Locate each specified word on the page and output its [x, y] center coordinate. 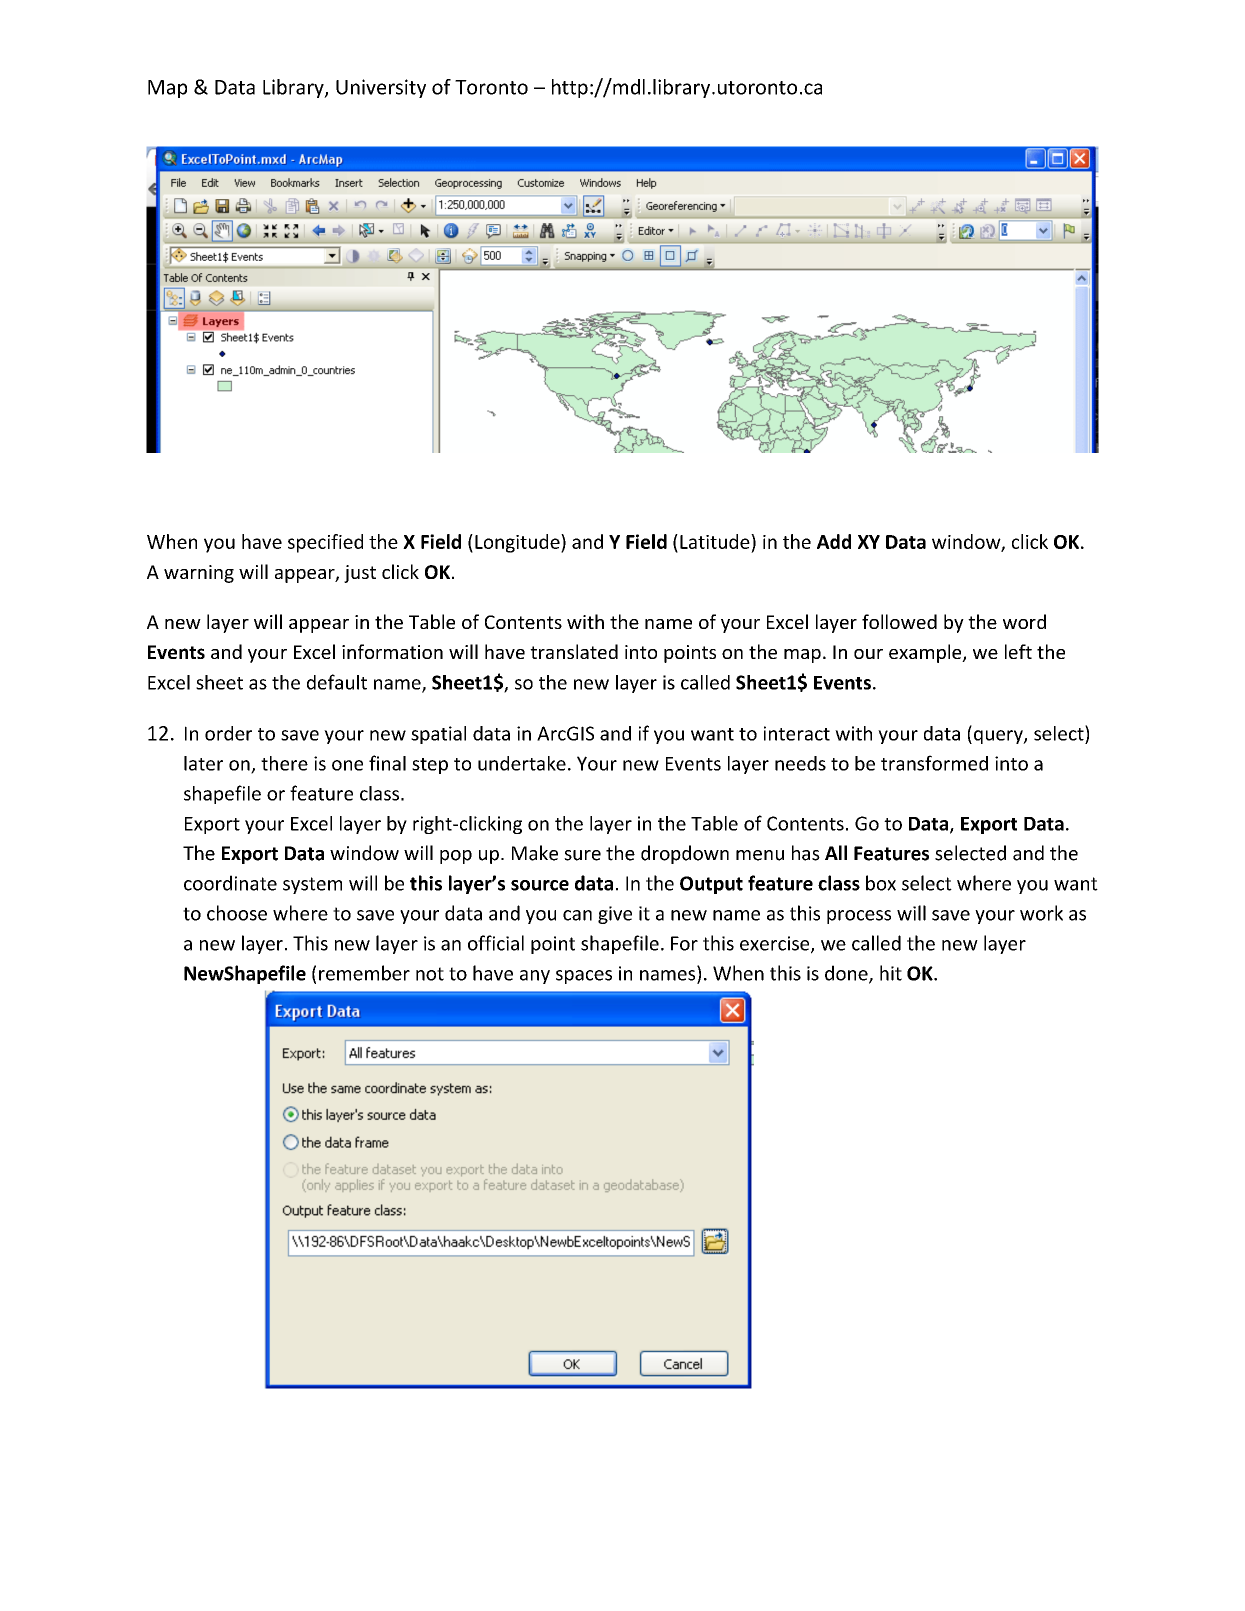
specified [325, 543]
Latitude [716, 541]
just [360, 574]
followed [899, 621]
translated [574, 651]
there [284, 763]
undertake [522, 763]
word [1024, 621]
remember [364, 973]
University [381, 88]
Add [834, 541]
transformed [934, 763]
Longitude [518, 543]
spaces [584, 977]
